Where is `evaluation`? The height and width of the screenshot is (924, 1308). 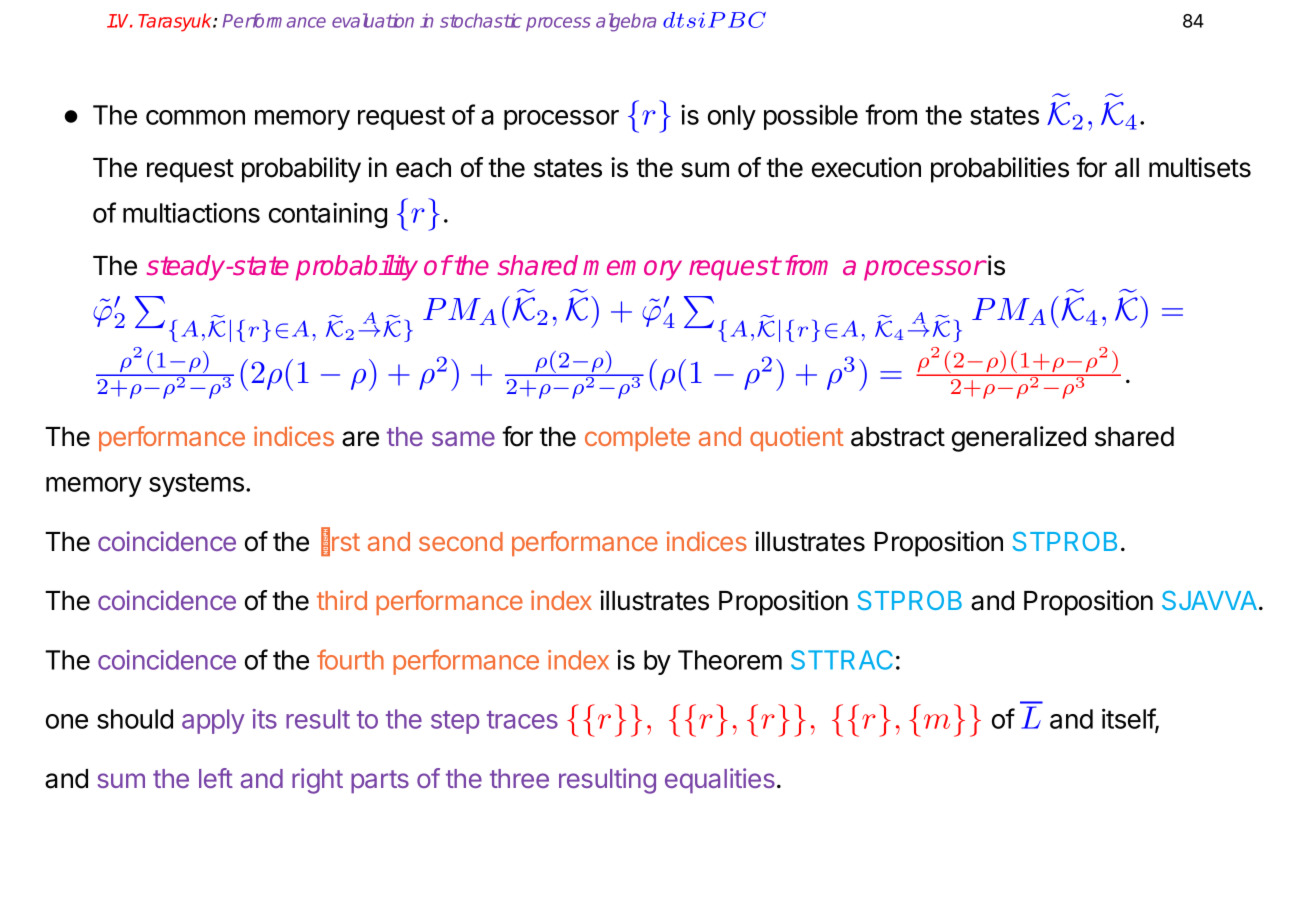 evaluation is located at coordinates (373, 20).
